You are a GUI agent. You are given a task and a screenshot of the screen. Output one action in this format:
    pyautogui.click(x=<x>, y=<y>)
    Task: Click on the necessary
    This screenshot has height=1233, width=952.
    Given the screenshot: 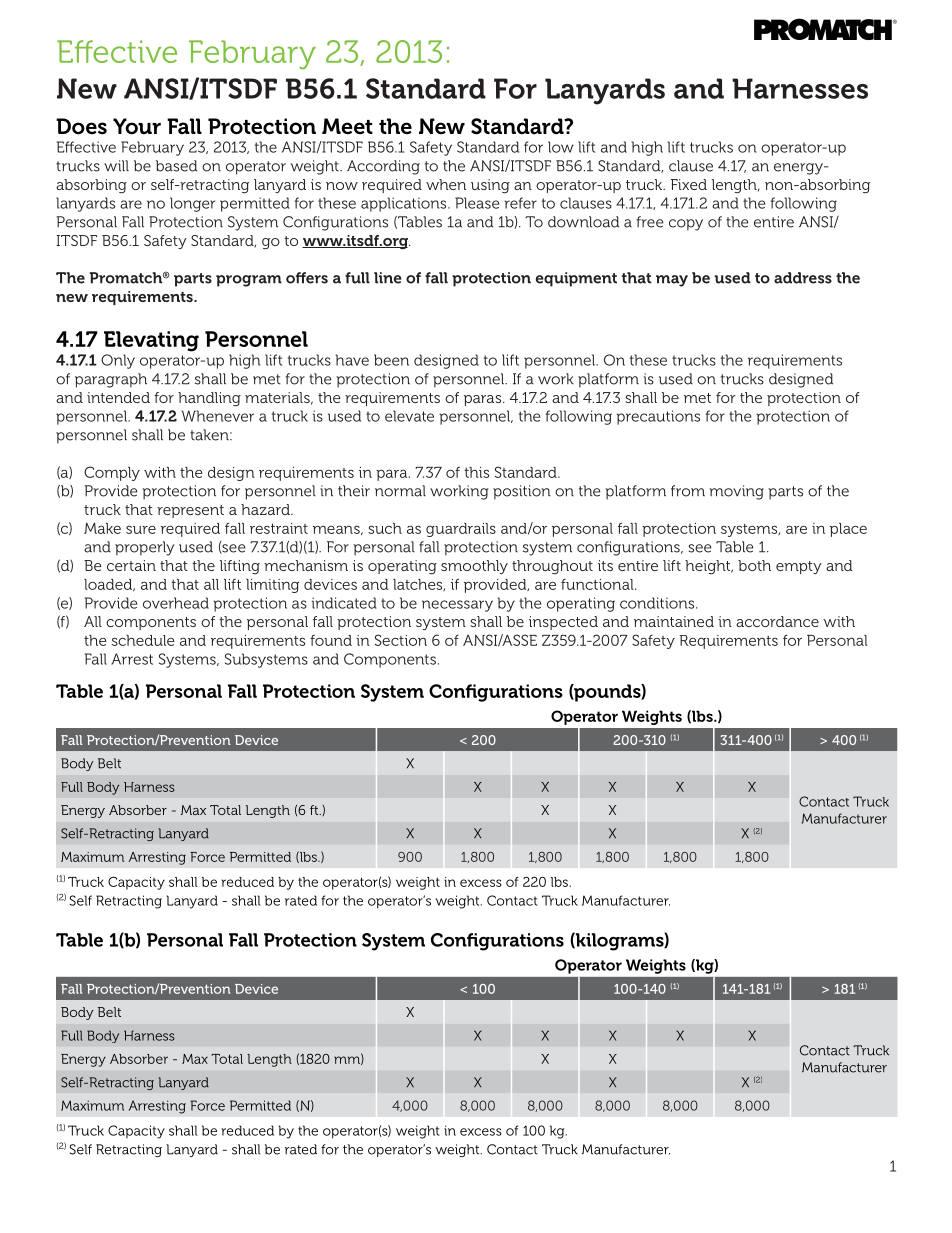 What is the action you would take?
    pyautogui.click(x=457, y=606)
